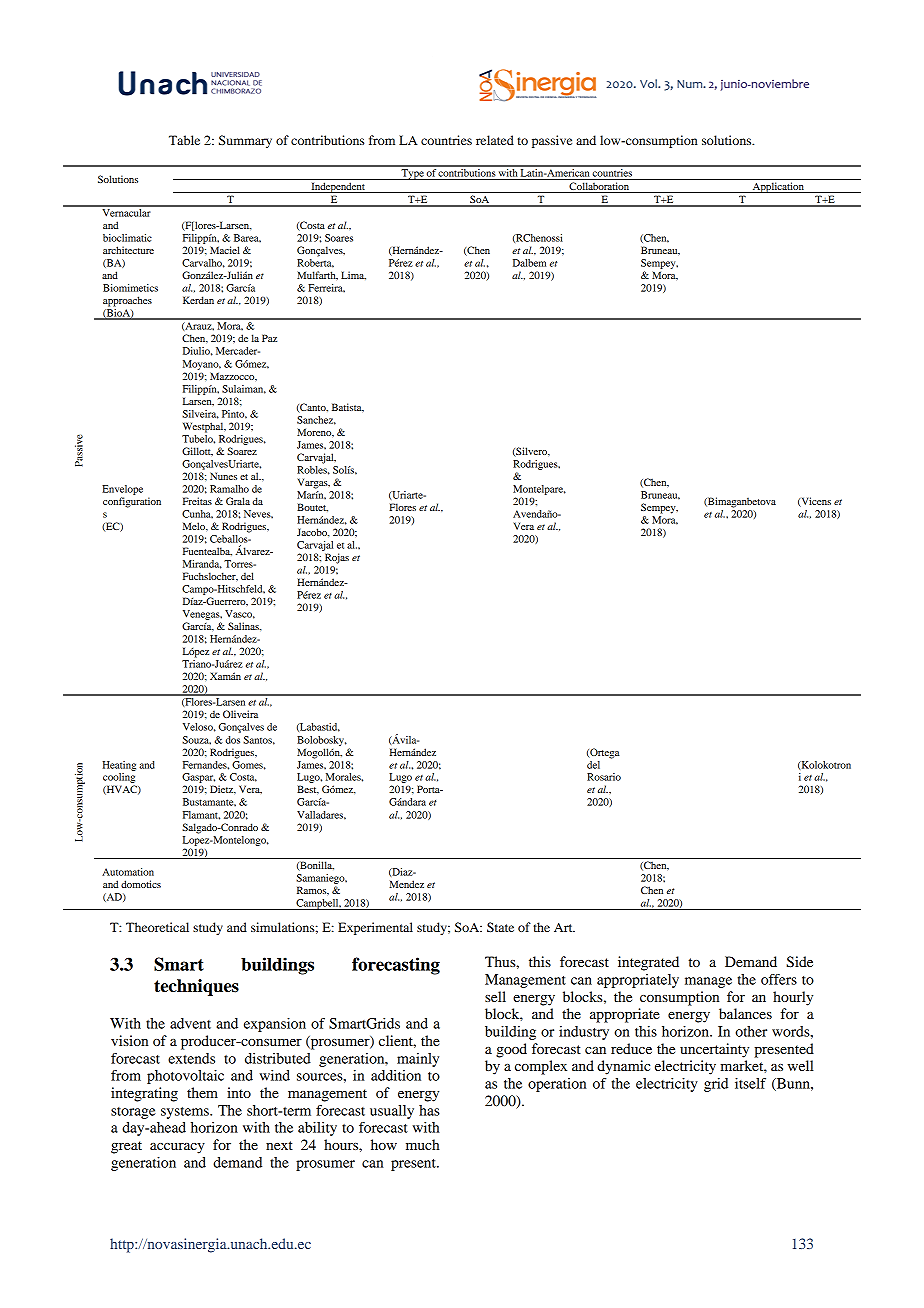  What do you see at coordinates (186, 1113) in the screenshot?
I see `systems` at bounding box center [186, 1113].
